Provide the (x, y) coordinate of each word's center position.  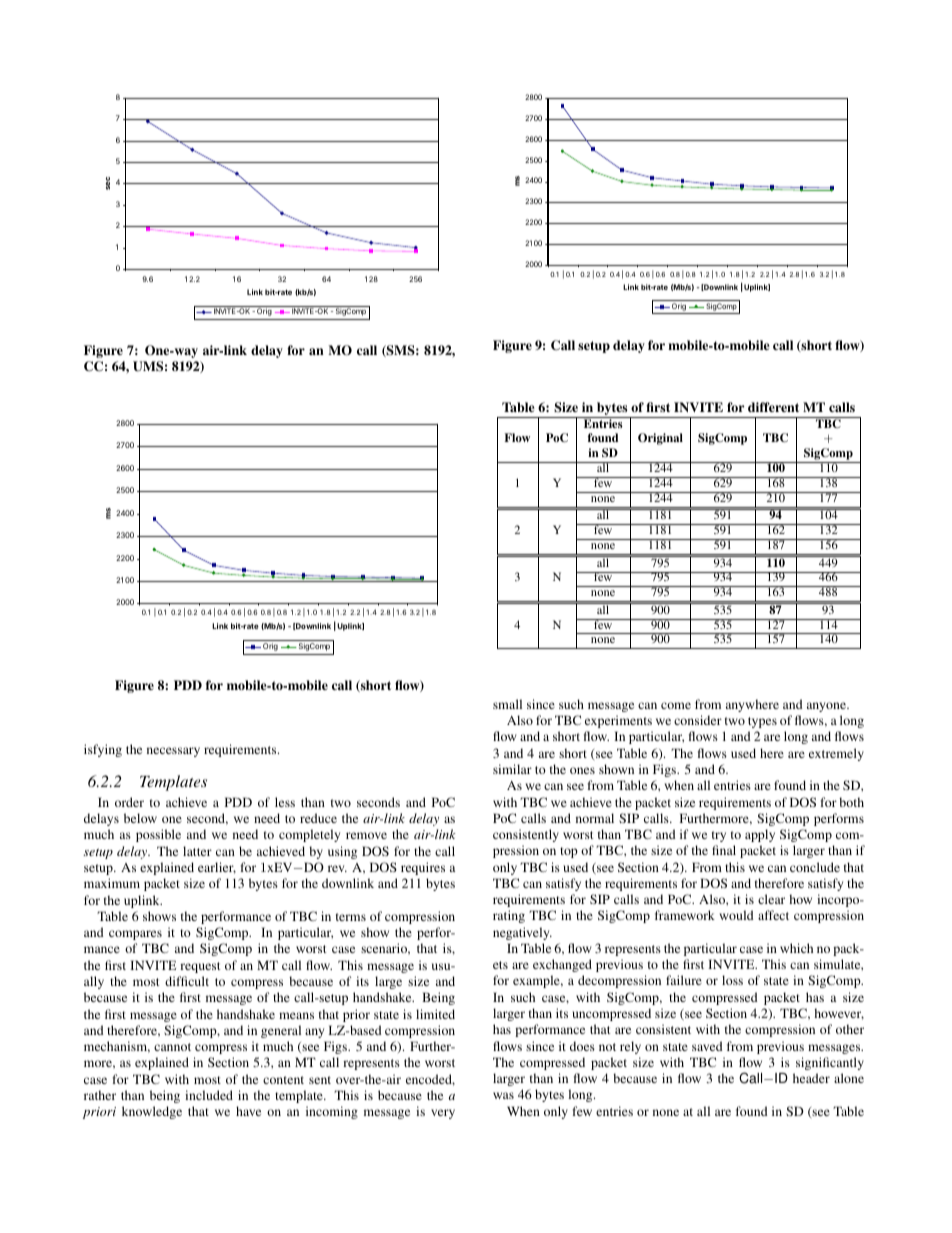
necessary (173, 752)
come (676, 705)
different (773, 407)
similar (512, 769)
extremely (836, 754)
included (209, 1095)
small (507, 704)
